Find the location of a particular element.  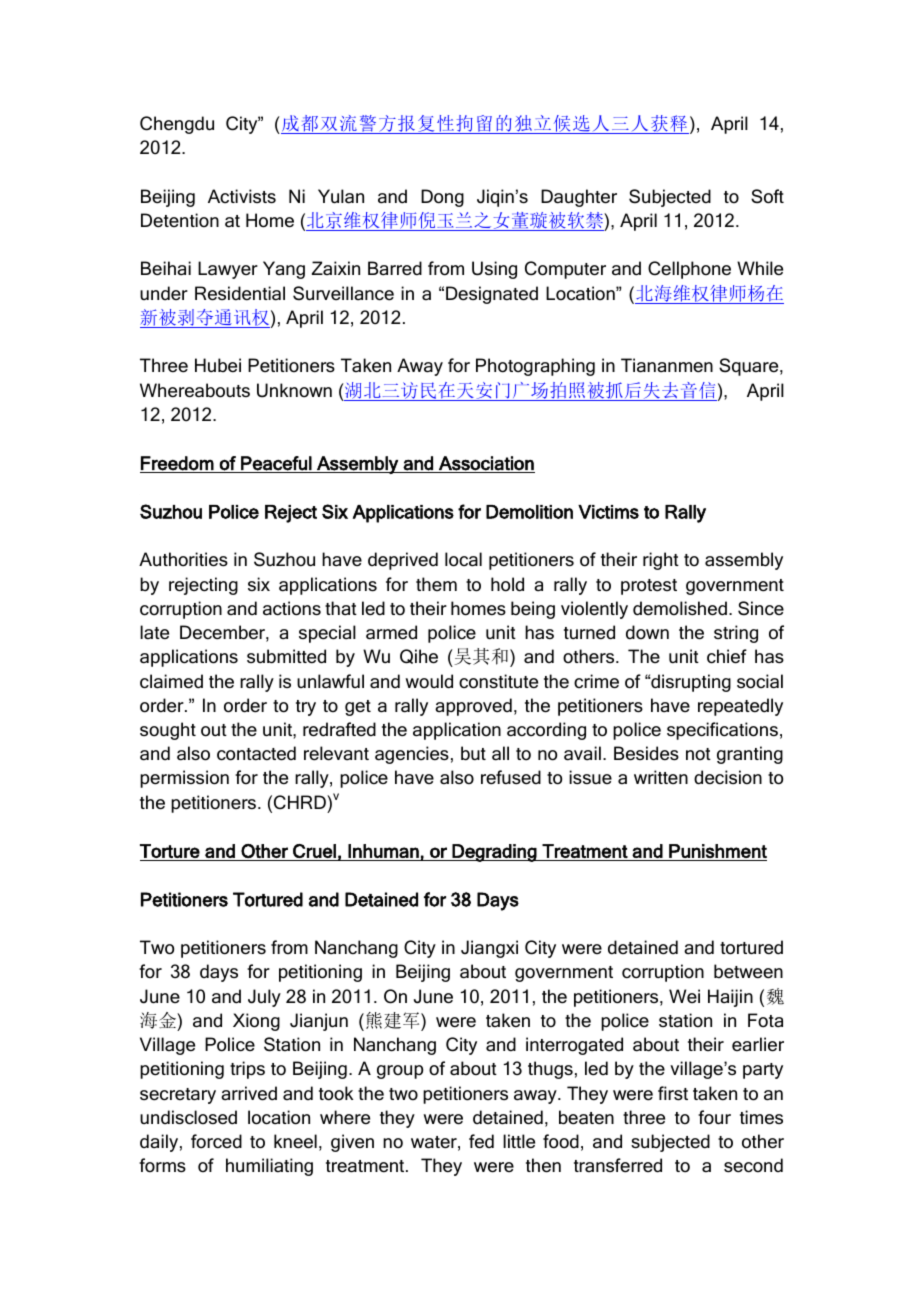

Soft is located at coordinates (767, 196).
